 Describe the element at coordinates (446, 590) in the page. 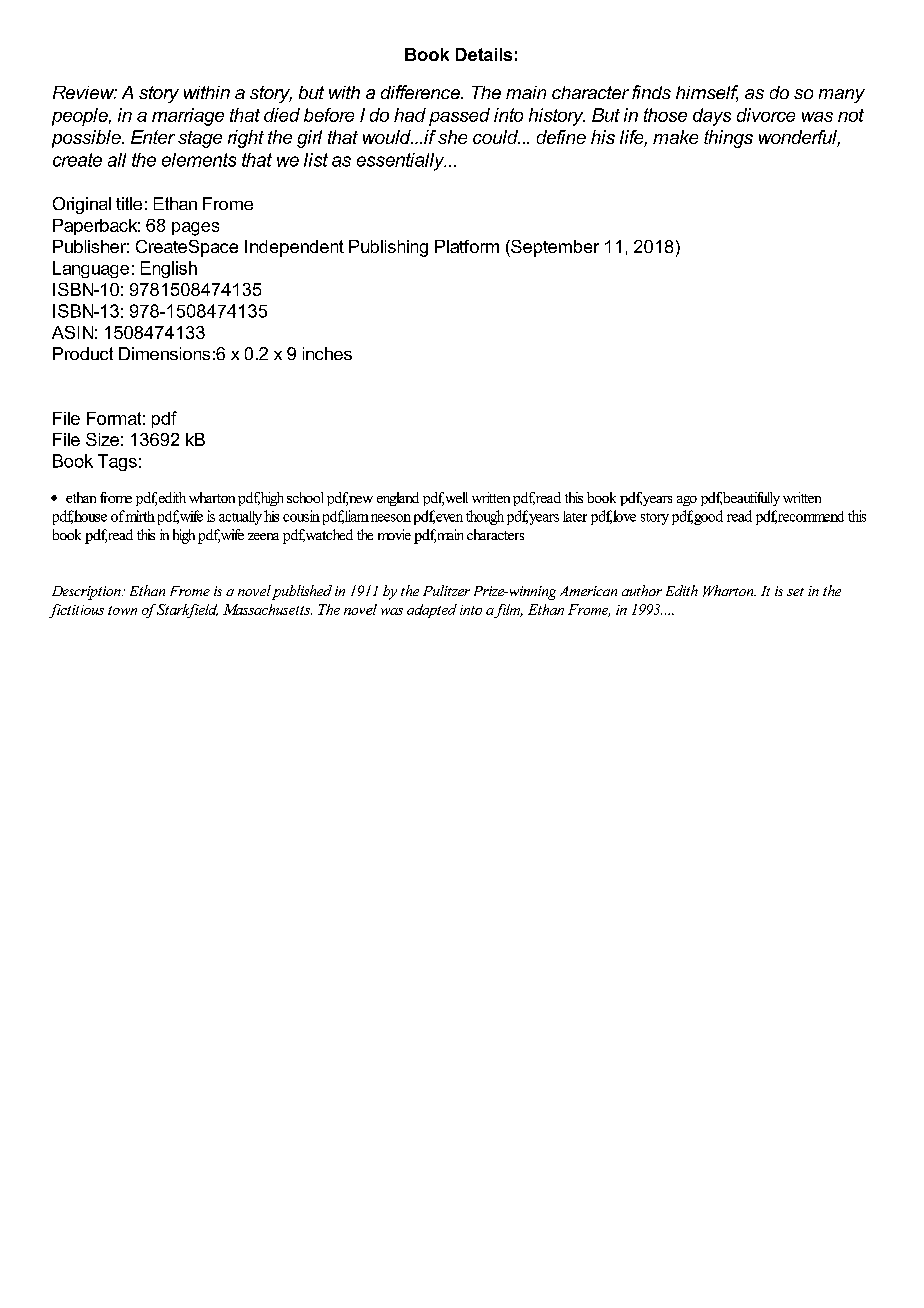

I see `Pulitzer` at that location.
